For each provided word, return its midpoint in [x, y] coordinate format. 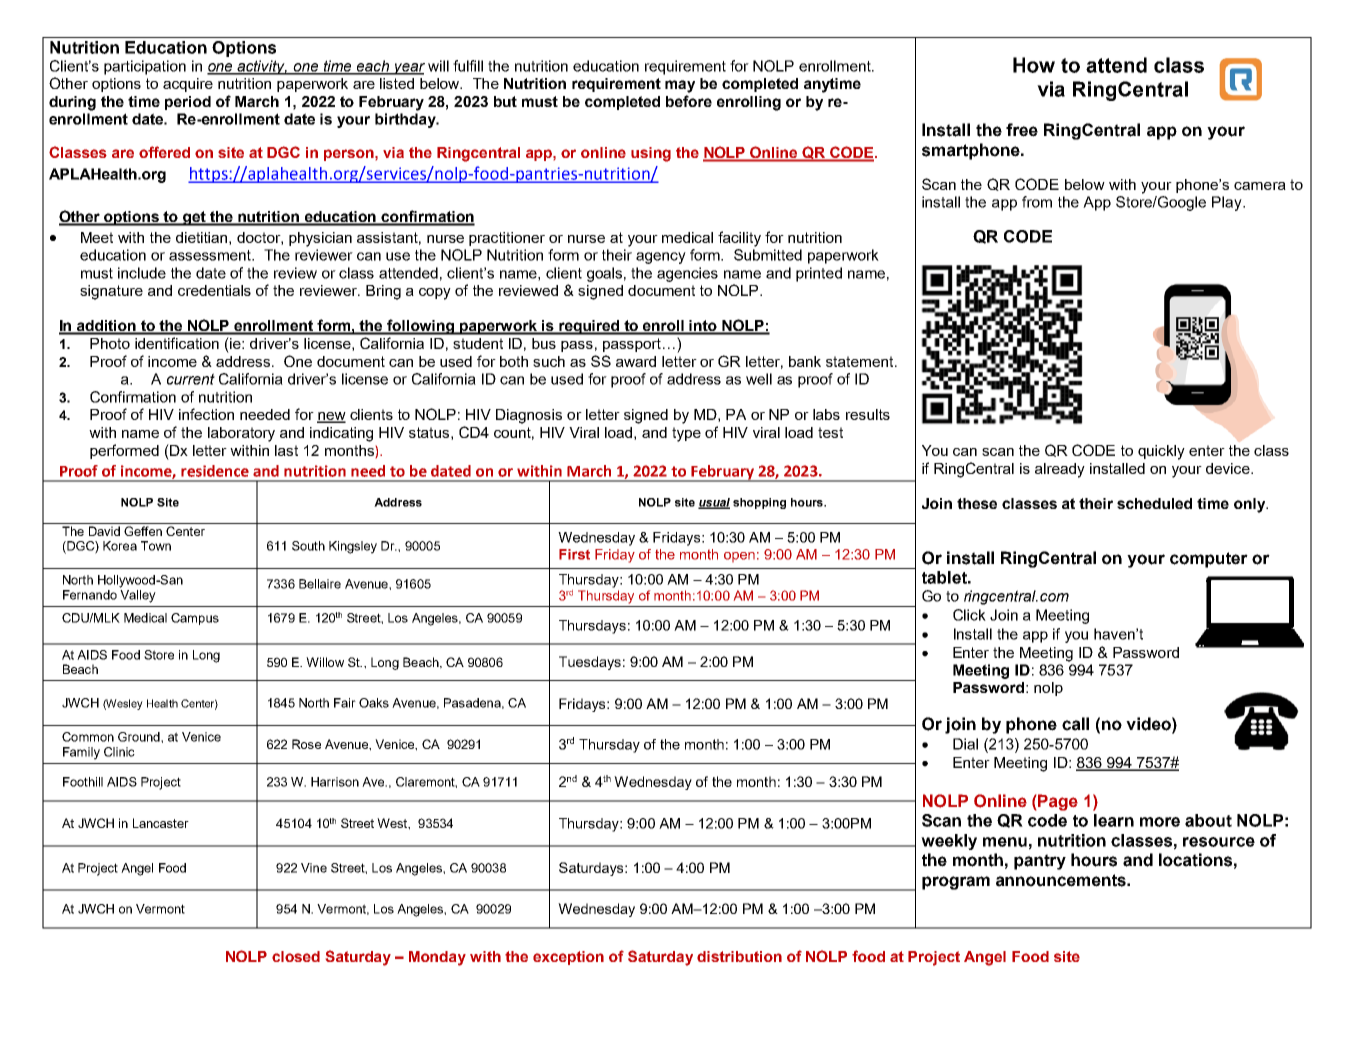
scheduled [1154, 503]
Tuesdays [590, 663]
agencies [687, 274]
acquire [188, 85]
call [1075, 724]
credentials [214, 290]
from [1037, 202]
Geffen [143, 531]
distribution [739, 956]
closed [296, 956]
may [680, 86]
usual [714, 503]
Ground [140, 737]
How [1034, 65]
